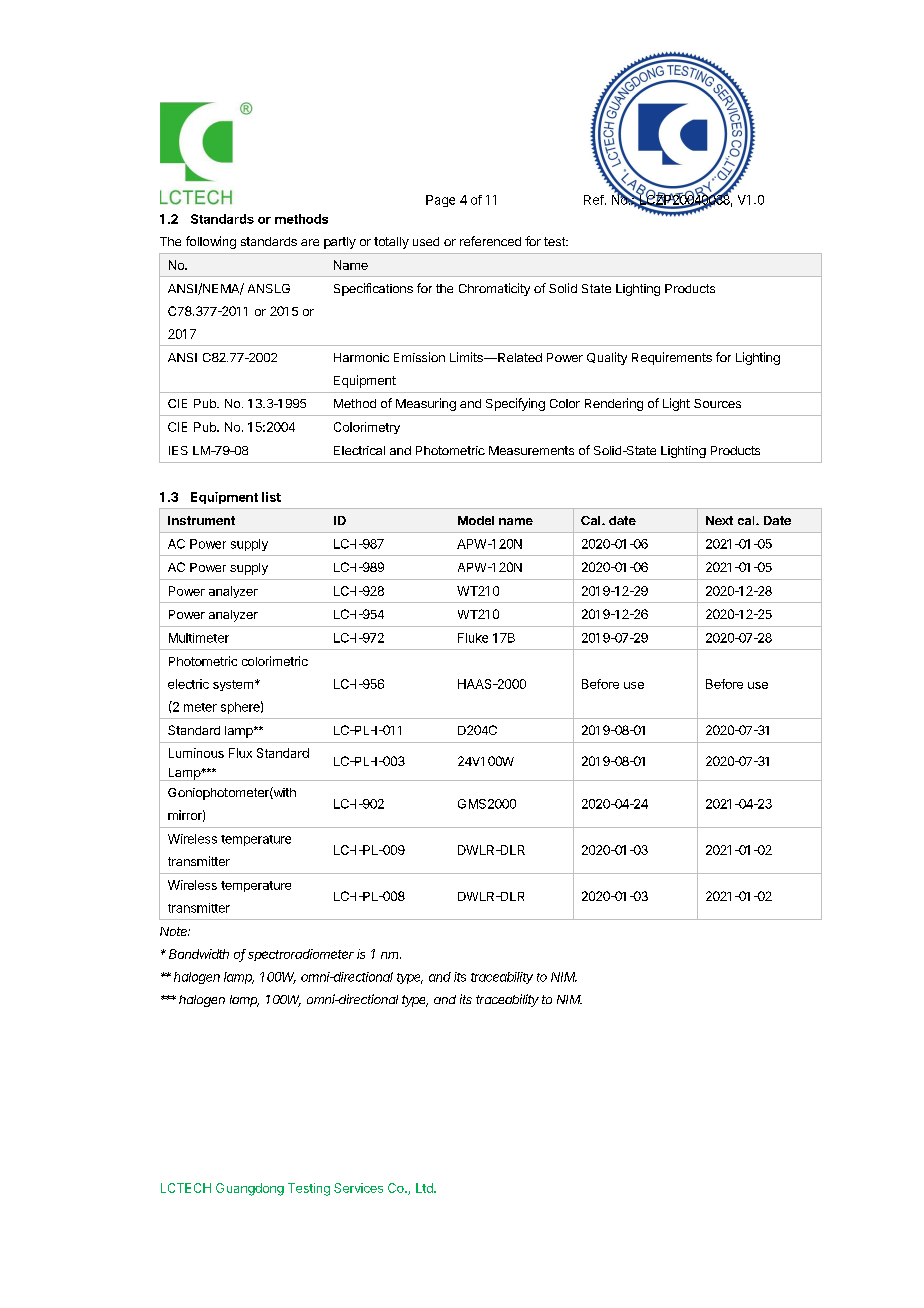 The image size is (924, 1308). What do you see at coordinates (211, 242) in the image?
I see `following` at bounding box center [211, 242].
